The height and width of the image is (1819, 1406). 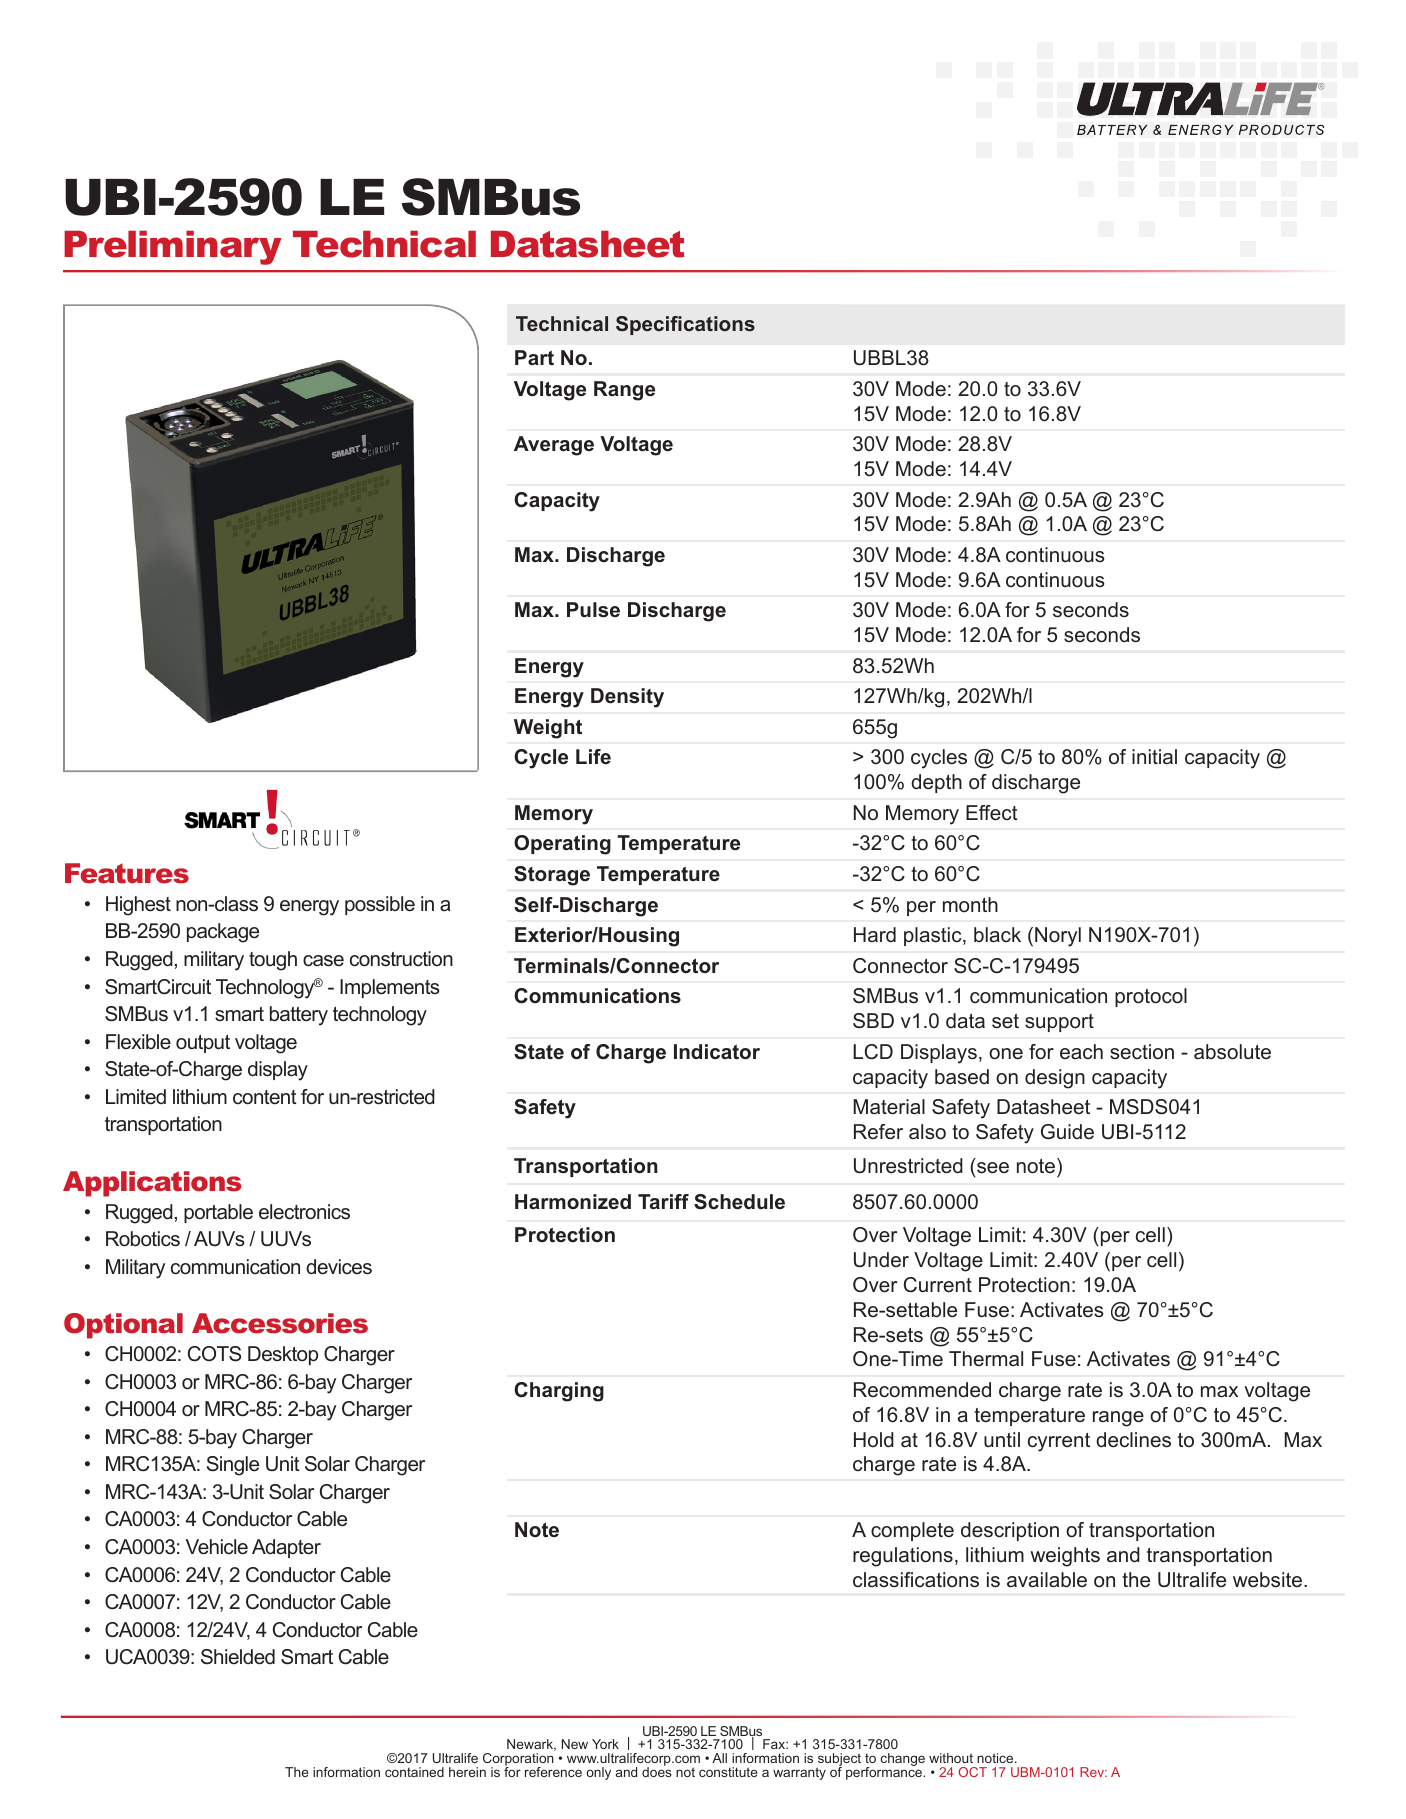 I want to click on initial, so click(x=1154, y=756).
